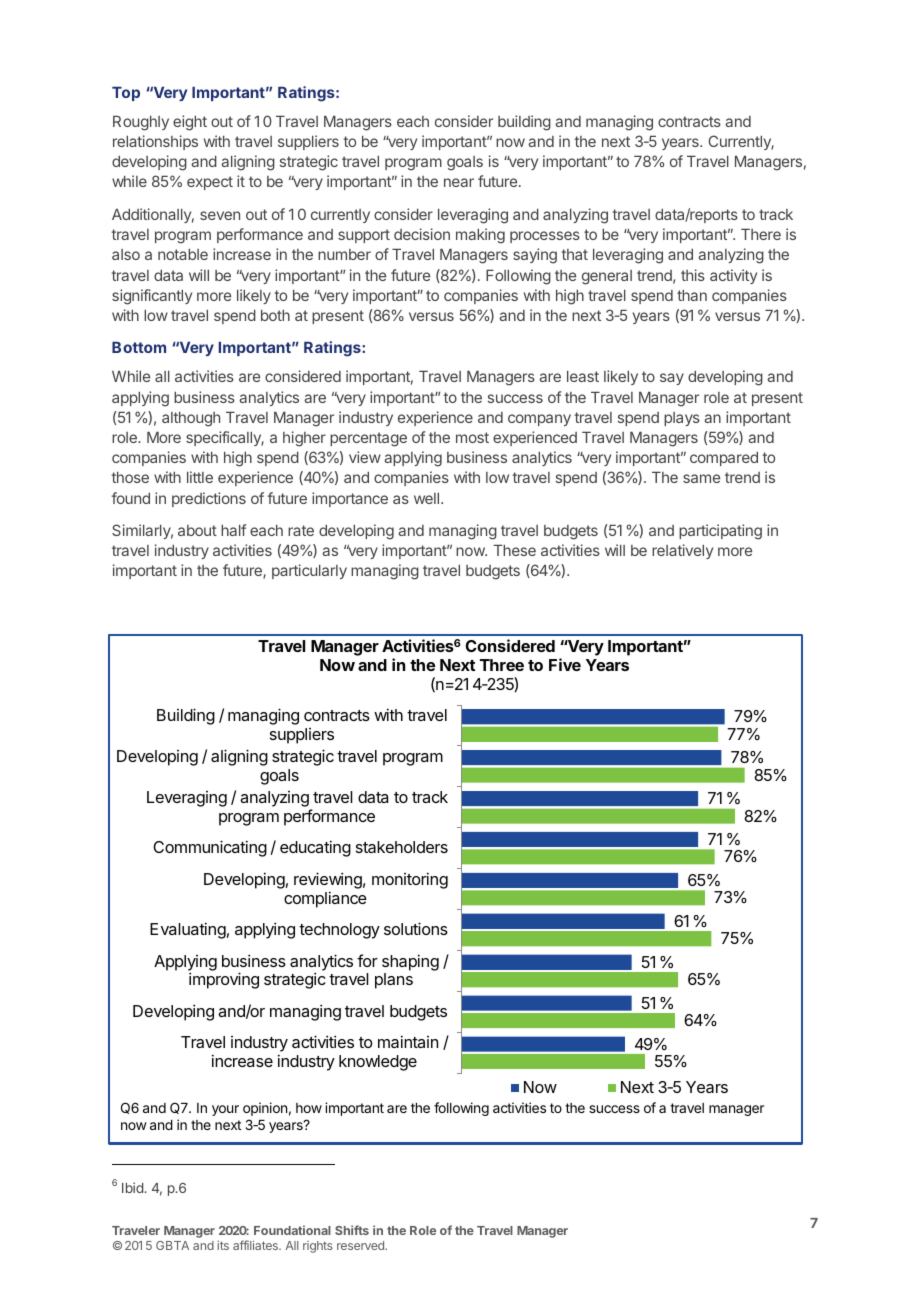 This page has width=924, height=1308. I want to click on There, so click(761, 234).
